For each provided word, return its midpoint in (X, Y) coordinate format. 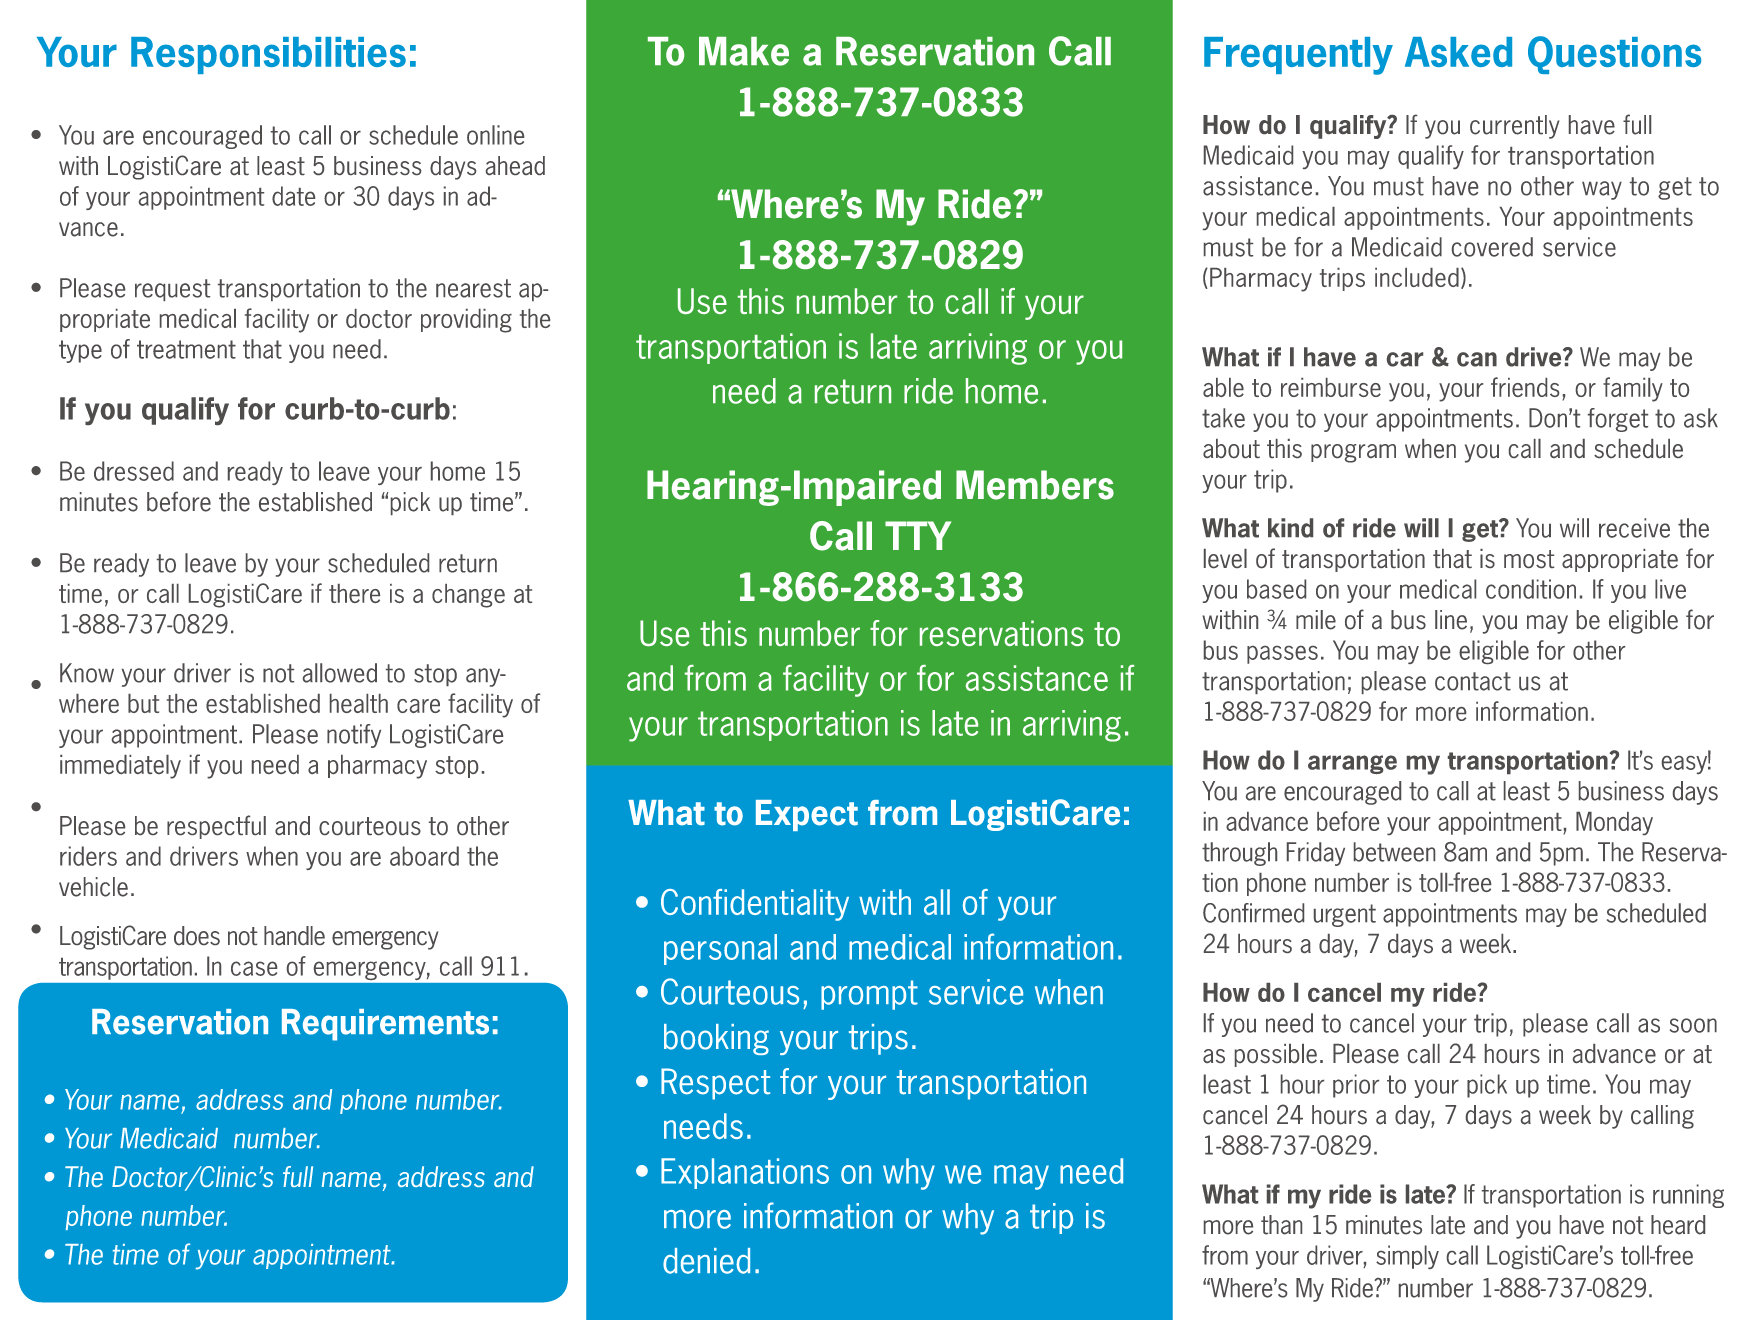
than (1281, 1225)
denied (706, 1261)
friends (1525, 387)
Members (1035, 485)
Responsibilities (268, 55)
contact (1473, 681)
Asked (1458, 52)
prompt (869, 995)
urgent (1345, 915)
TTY (918, 535)
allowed (340, 673)
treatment (186, 349)
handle (294, 935)
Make (744, 51)
